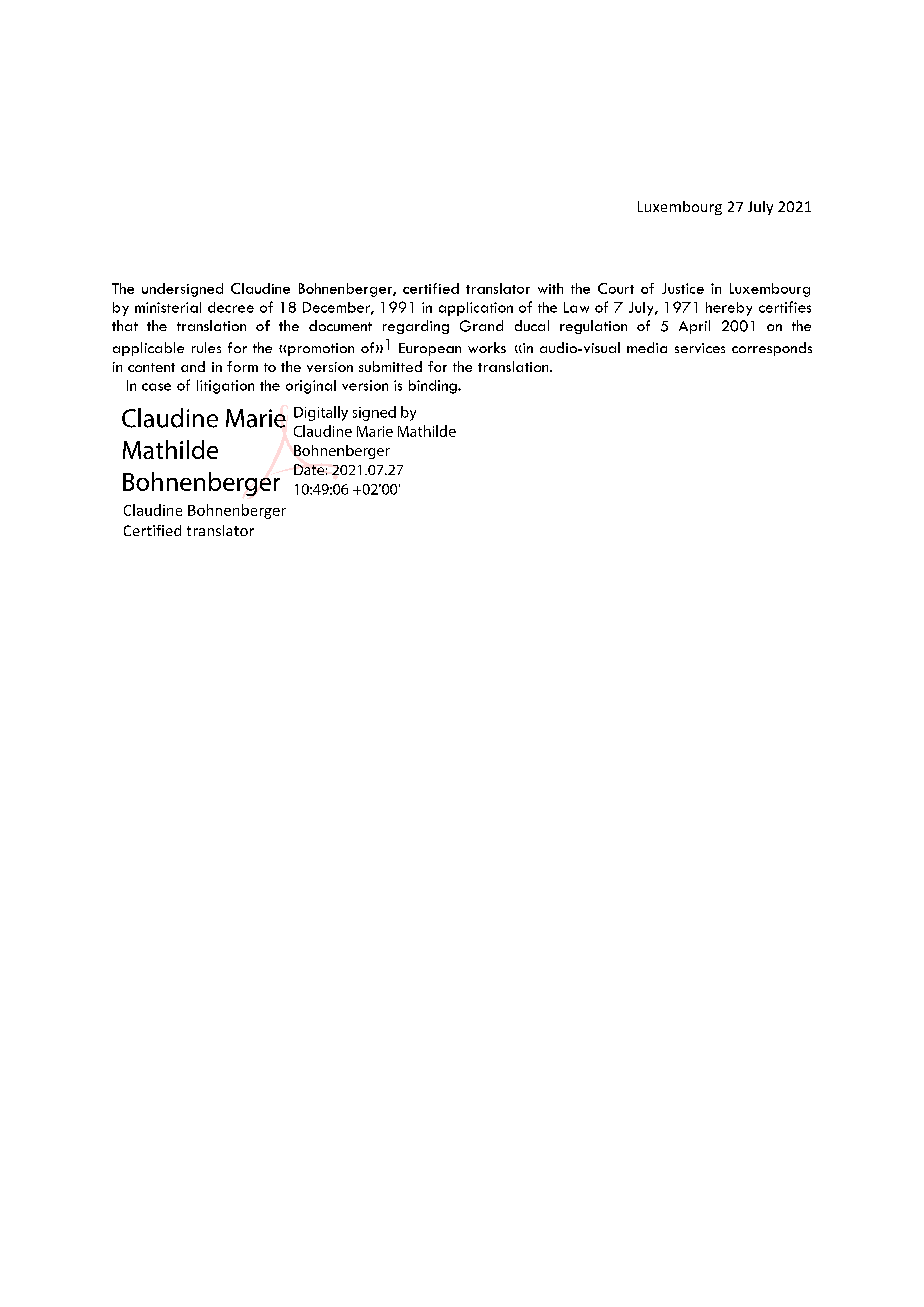 This screenshot has height=1307, width=924. I want to click on submitted, so click(390, 366).
